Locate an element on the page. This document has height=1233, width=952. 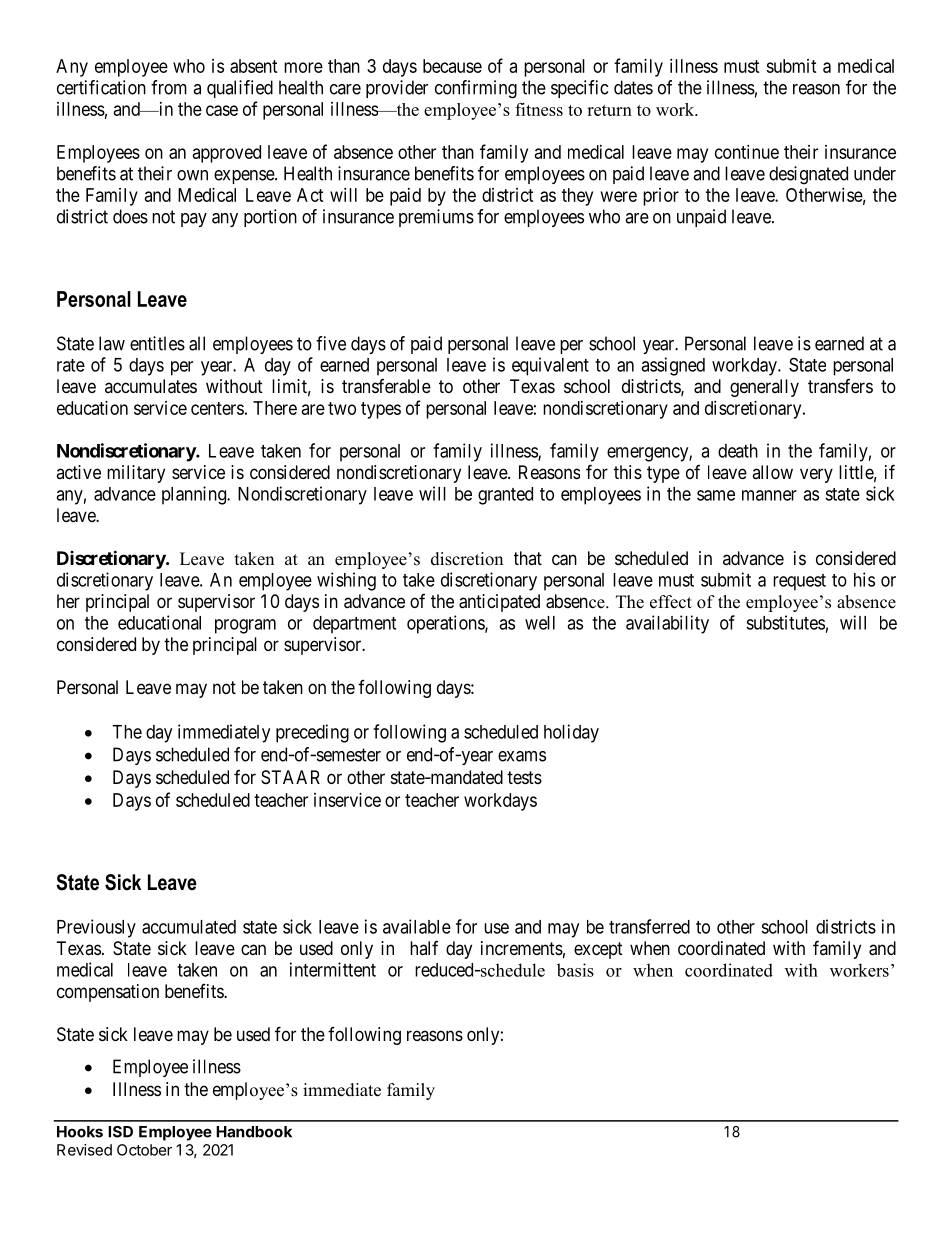
substitutes is located at coordinates (785, 622).
